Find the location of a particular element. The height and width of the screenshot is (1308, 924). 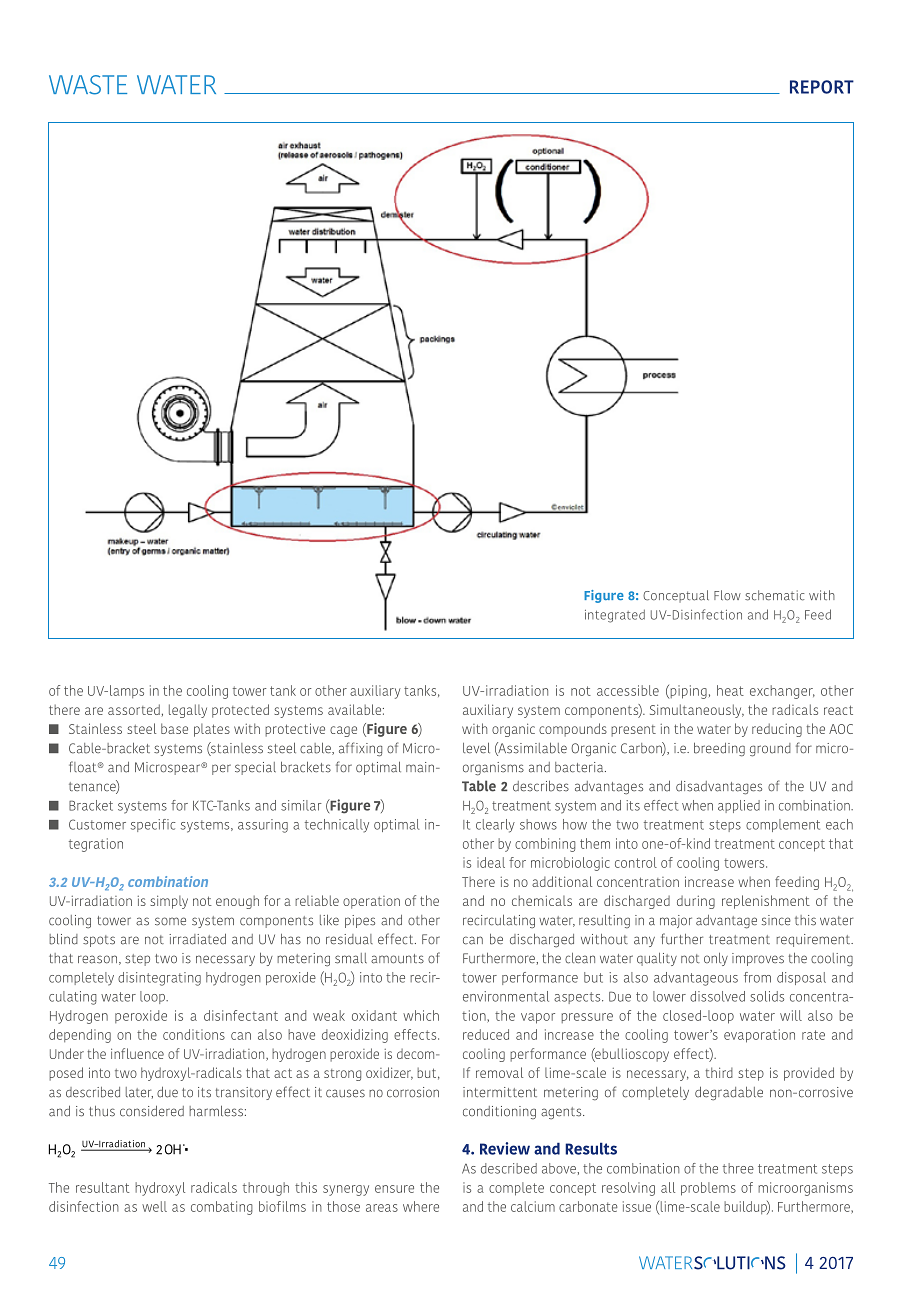

legally is located at coordinates (188, 711).
